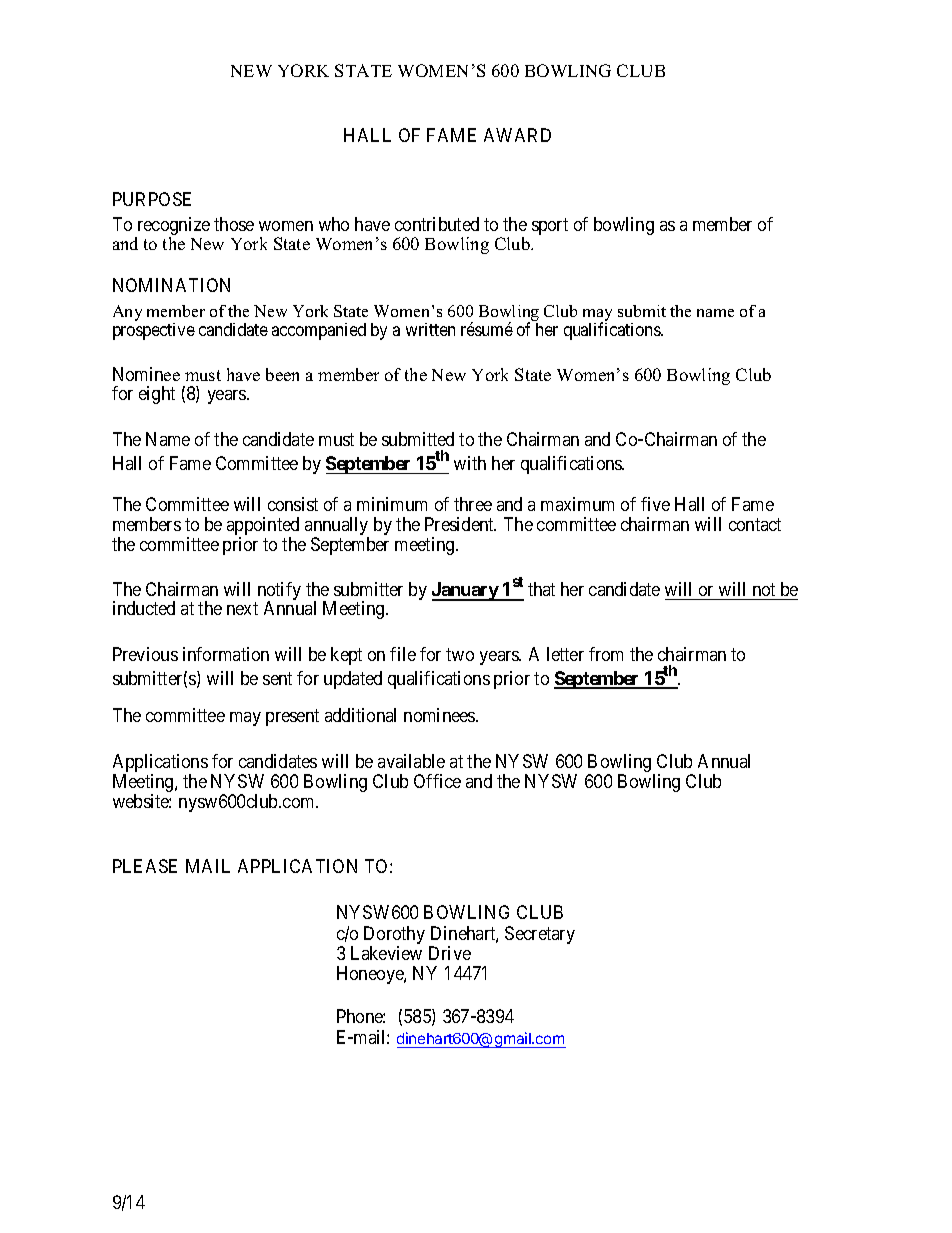 The image size is (952, 1233). I want to click on appointed, so click(263, 527).
